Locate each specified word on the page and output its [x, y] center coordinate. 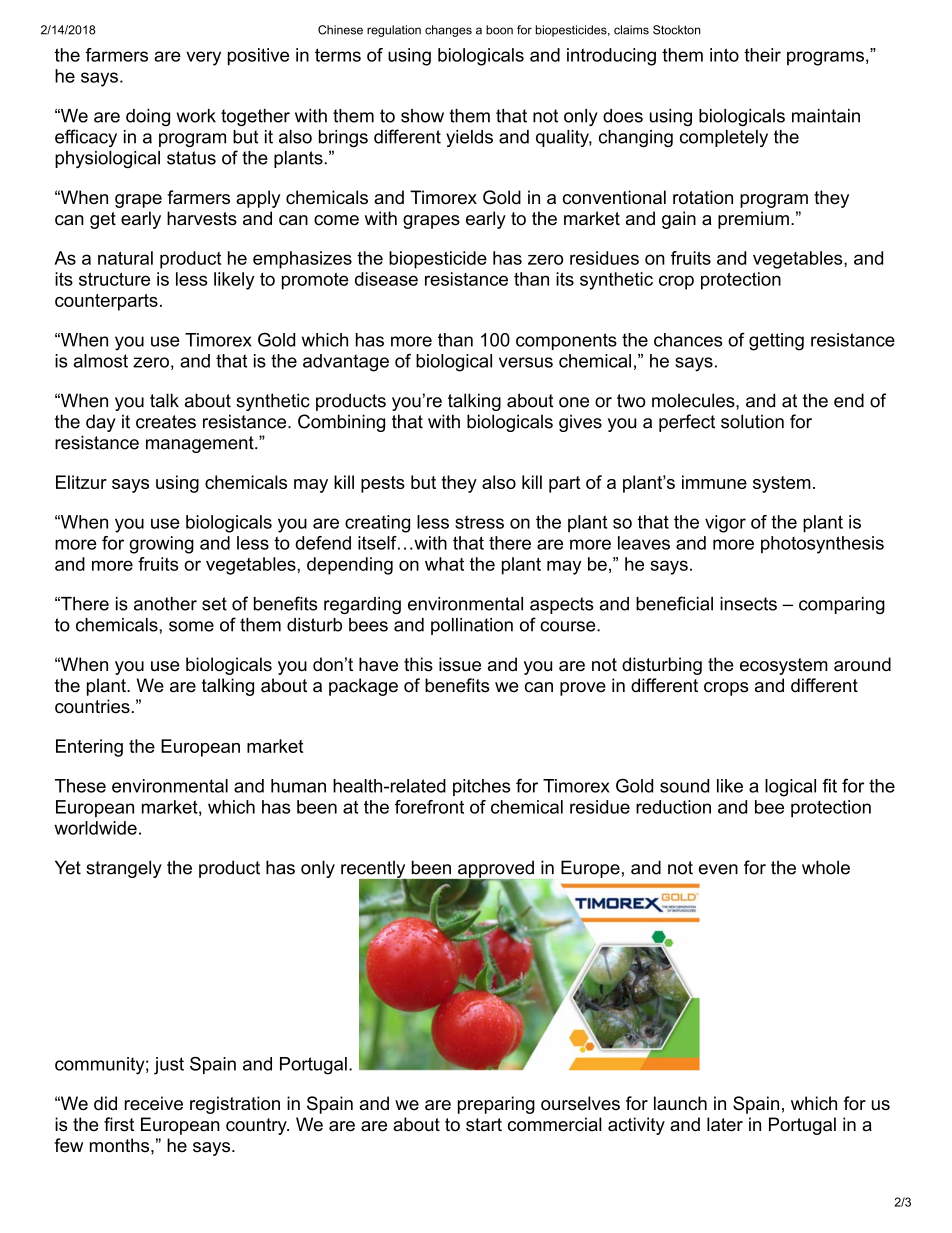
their [762, 55]
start [484, 1125]
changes [448, 31]
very [203, 58]
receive [154, 1103]
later [725, 1124]
